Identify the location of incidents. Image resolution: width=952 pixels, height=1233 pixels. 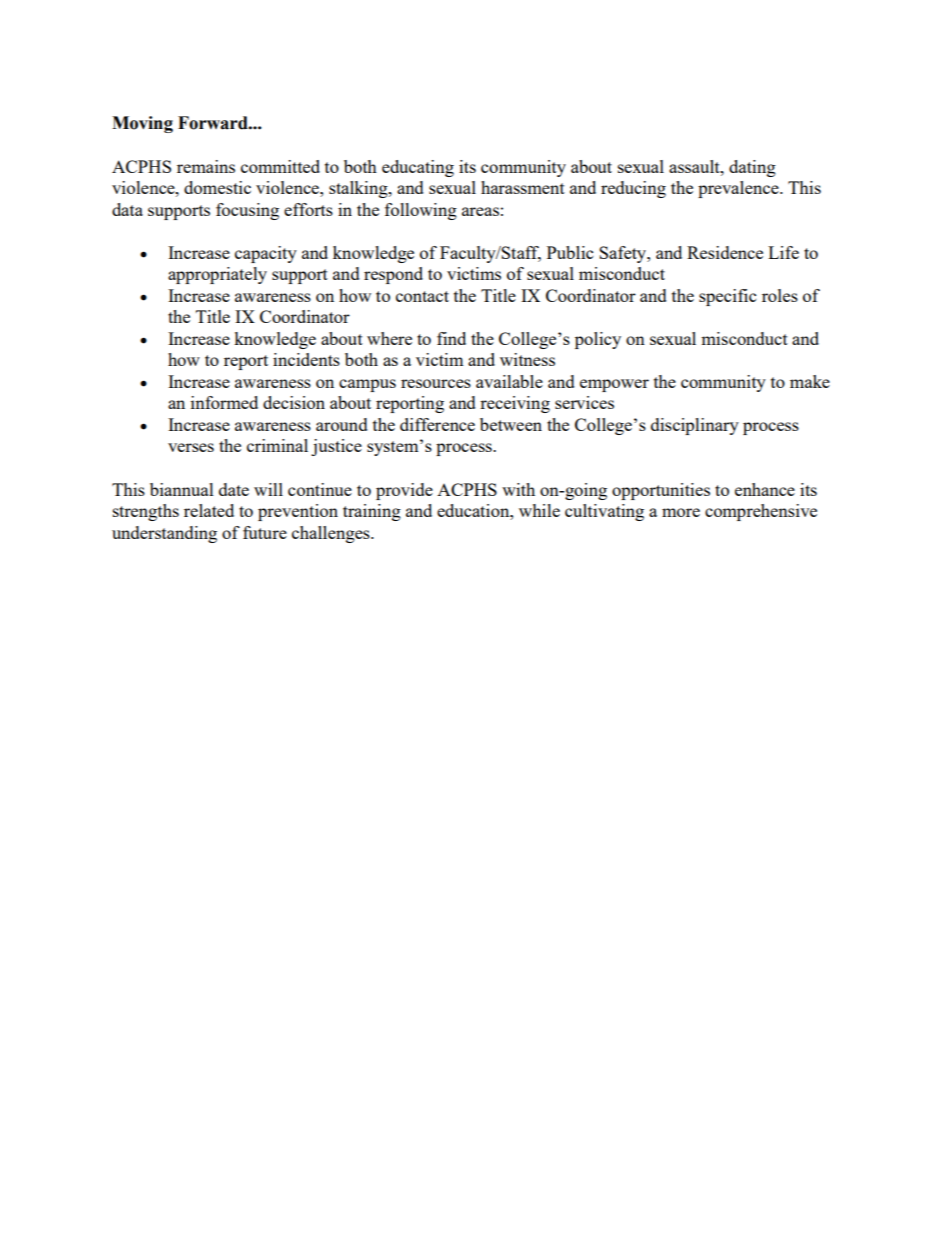
(306, 359).
